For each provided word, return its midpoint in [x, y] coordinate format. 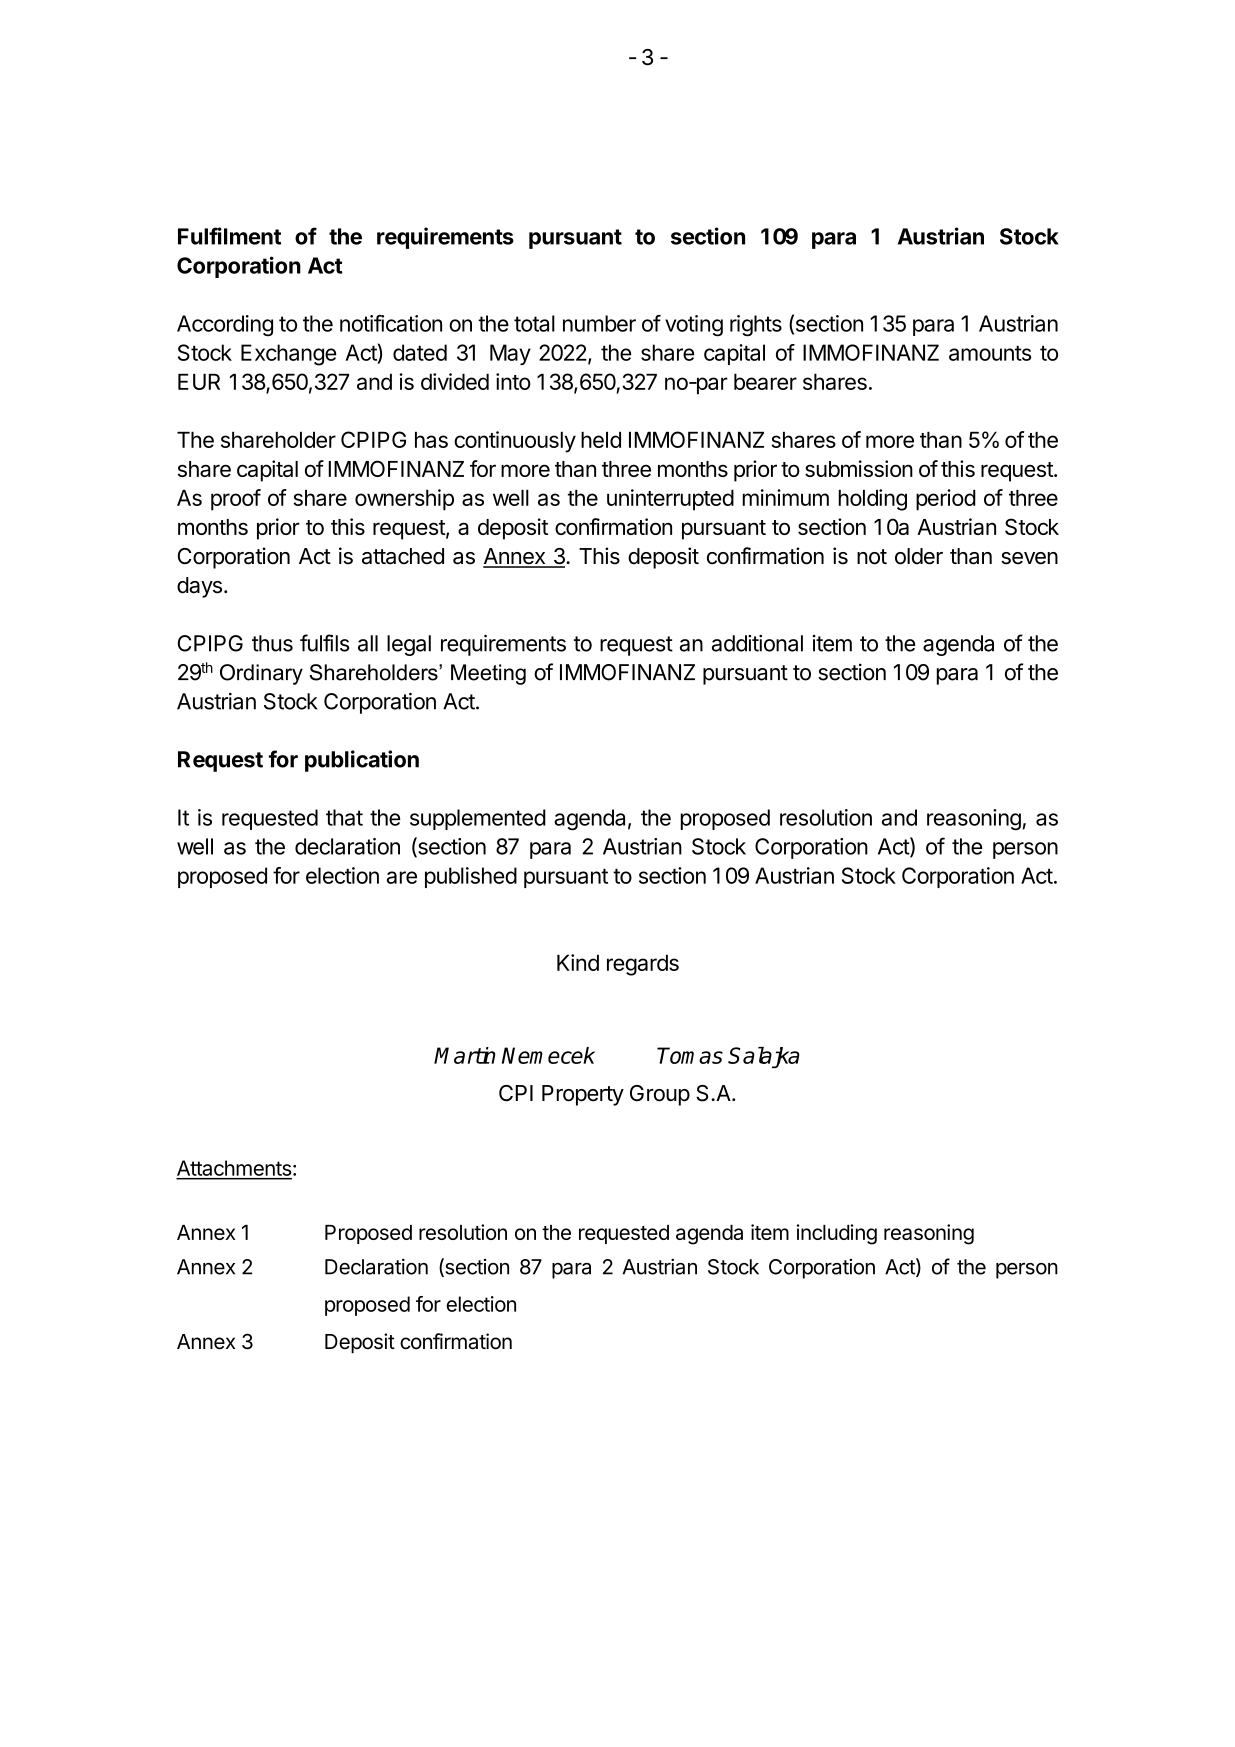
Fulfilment [229, 236]
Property [583, 1095]
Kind [578, 962]
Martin [465, 1055]
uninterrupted [670, 500]
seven [1029, 558]
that [344, 817]
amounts [990, 353]
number [599, 323]
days [199, 587]
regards [643, 965]
